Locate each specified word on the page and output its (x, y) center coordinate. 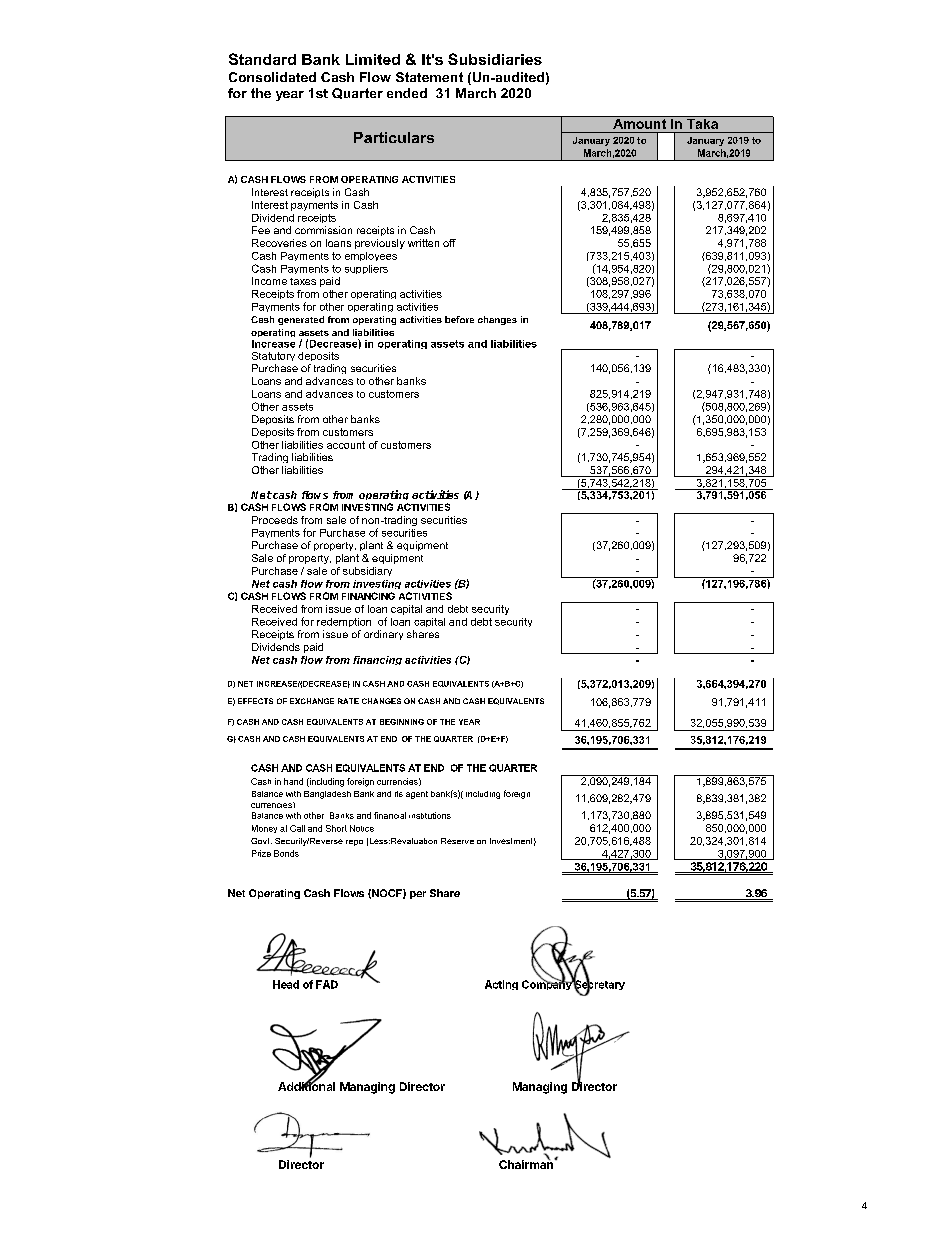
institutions (430, 815)
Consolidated (272, 77)
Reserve (457, 841)
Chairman (527, 1163)
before (459, 319)
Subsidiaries (495, 59)
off (449, 243)
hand (293, 781)
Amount (639, 122)
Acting (501, 985)
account (346, 445)
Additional (306, 1085)
